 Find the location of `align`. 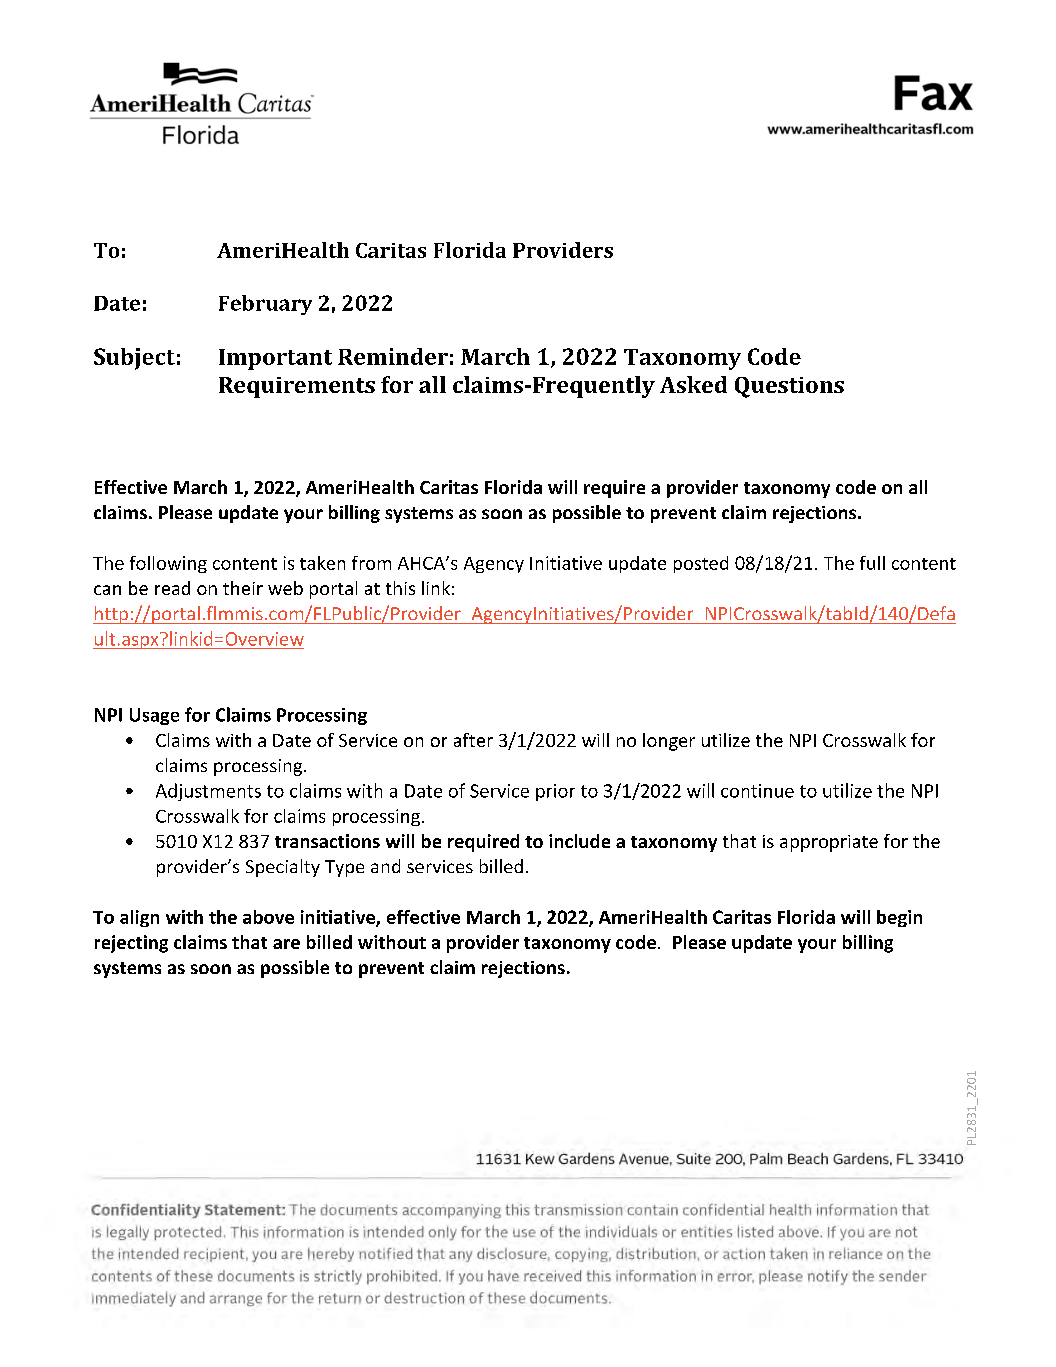

align is located at coordinates (139, 918).
